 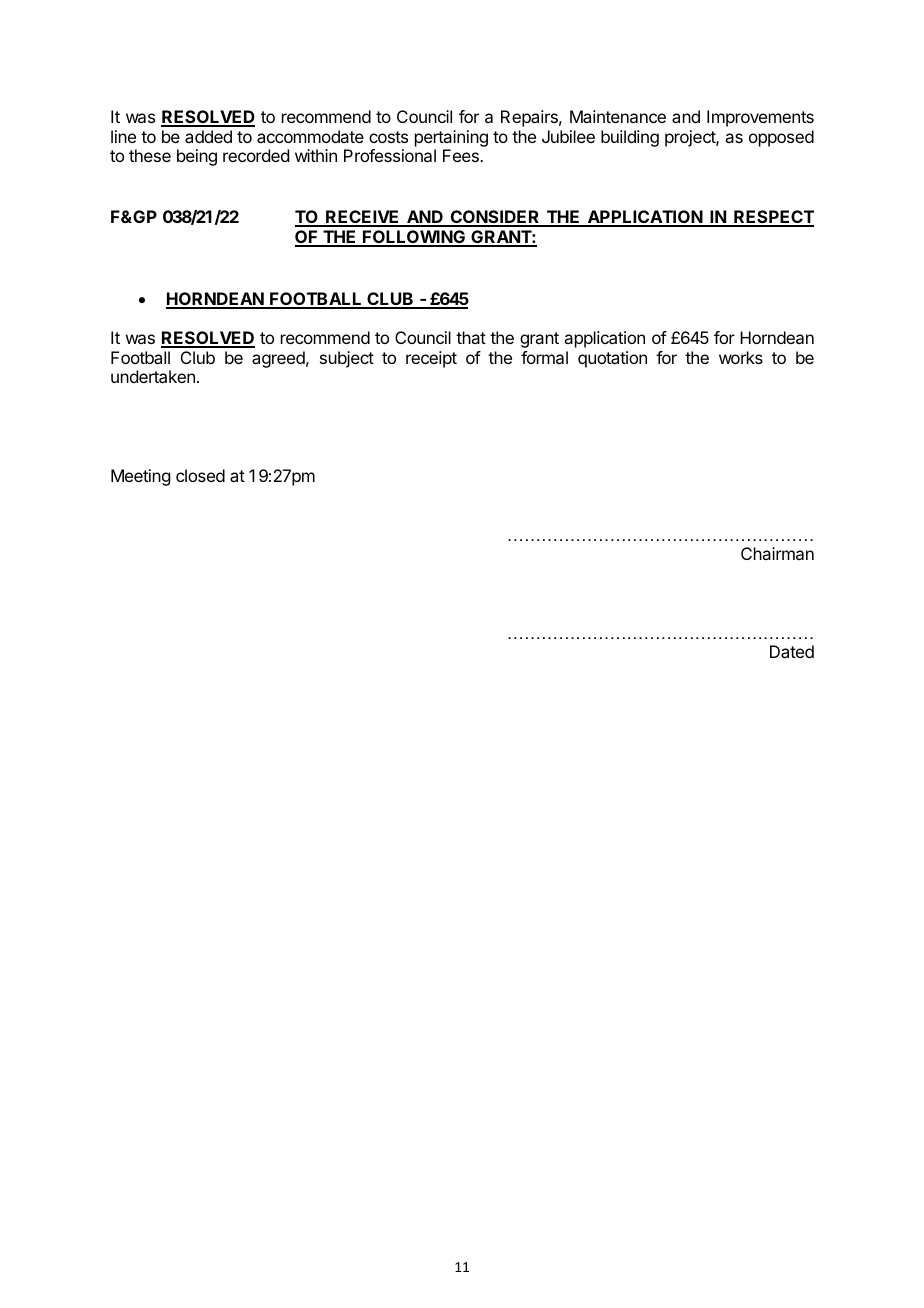 I want to click on added, so click(x=208, y=136).
